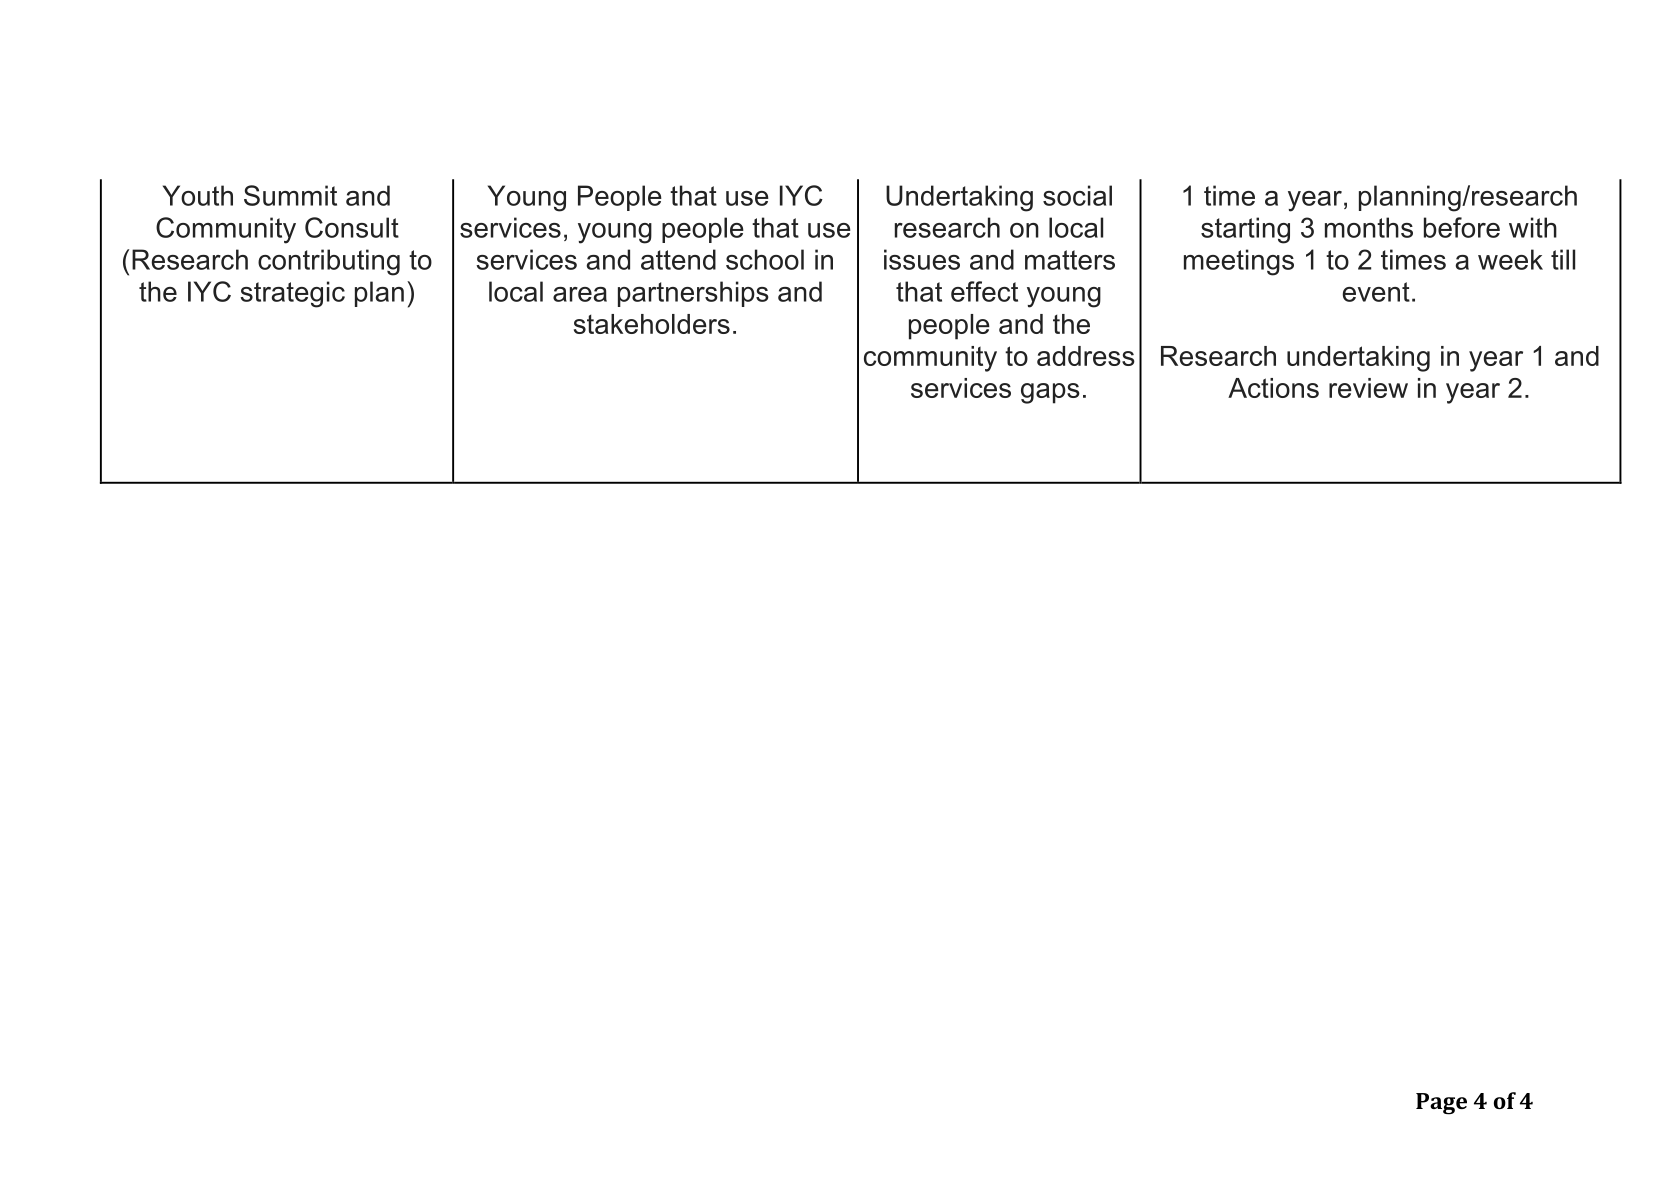 The image size is (1677, 1185). What do you see at coordinates (352, 227) in the image?
I see `Consult` at bounding box center [352, 227].
